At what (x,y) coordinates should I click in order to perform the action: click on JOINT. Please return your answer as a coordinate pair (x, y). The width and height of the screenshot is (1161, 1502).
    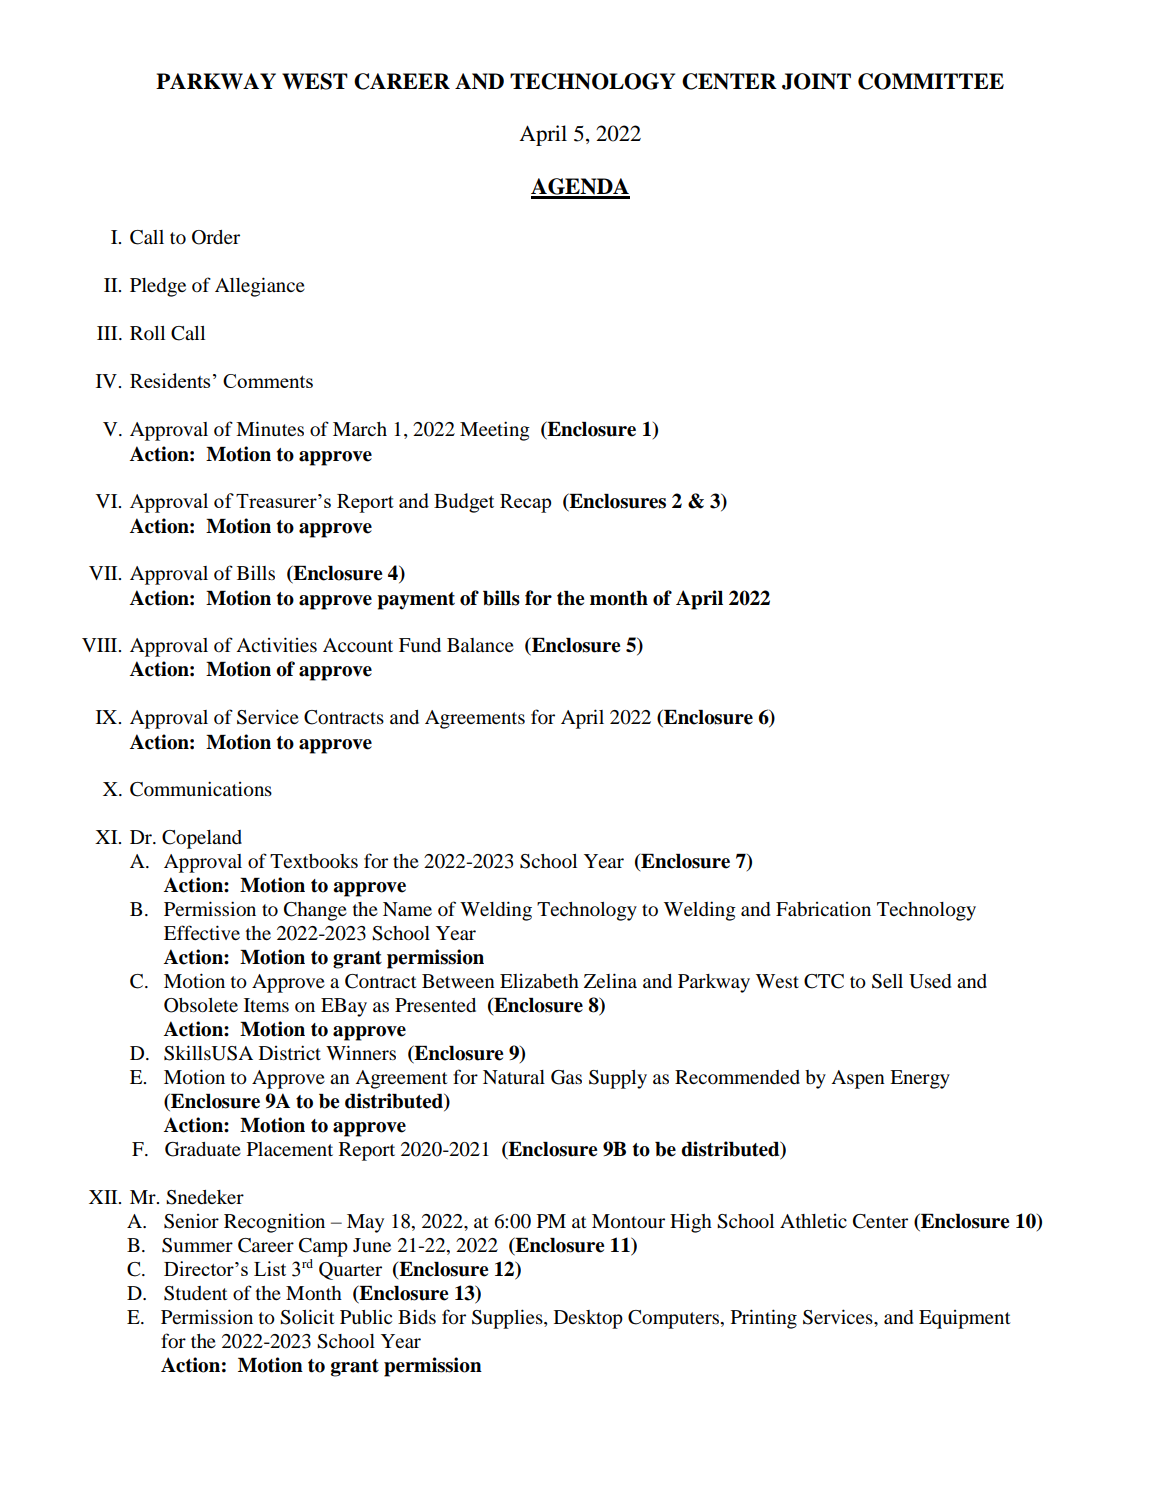
    Looking at the image, I should click on (816, 81).
